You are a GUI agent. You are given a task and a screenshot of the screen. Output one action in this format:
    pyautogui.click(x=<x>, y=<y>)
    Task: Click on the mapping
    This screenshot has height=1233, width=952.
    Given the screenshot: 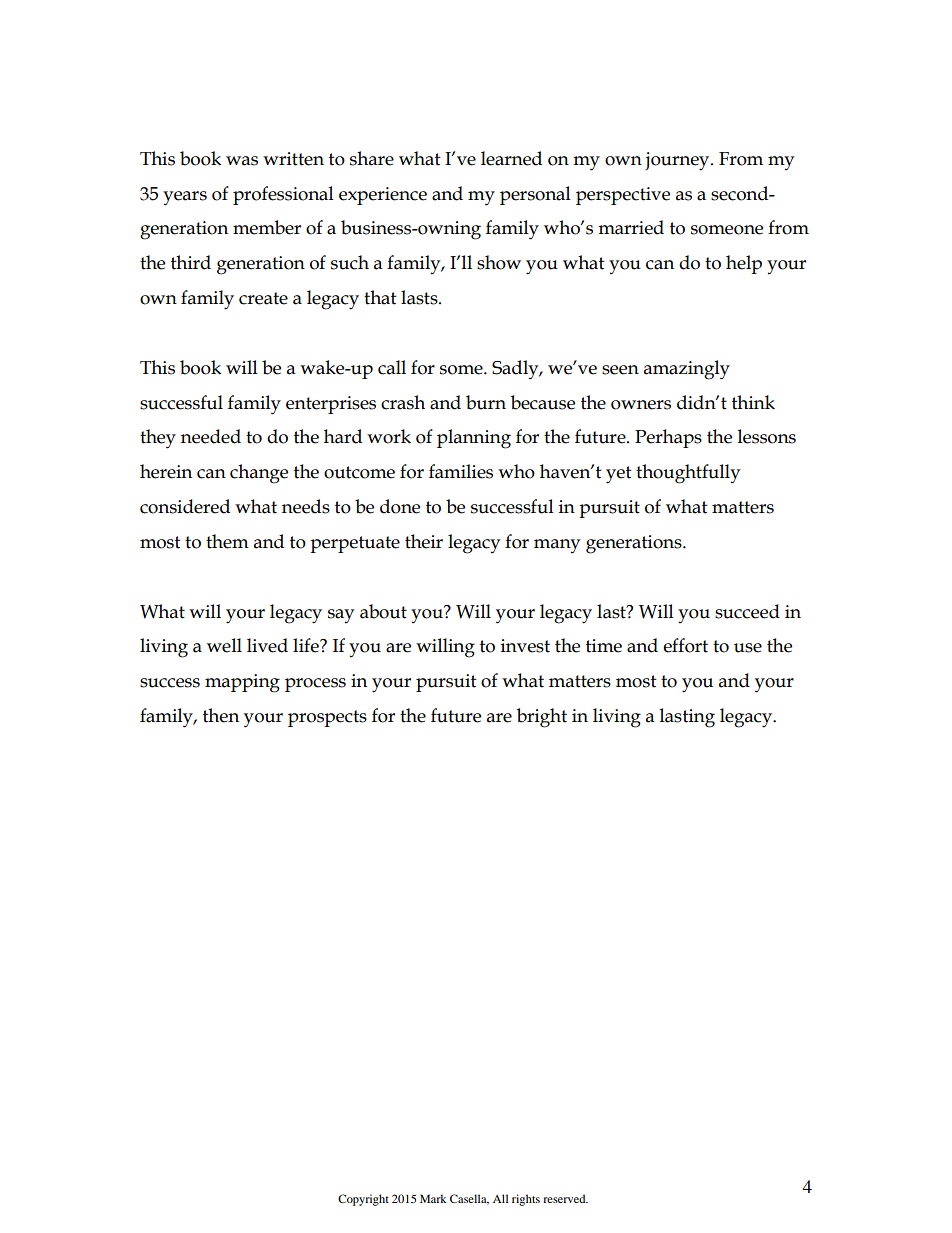 What is the action you would take?
    pyautogui.click(x=242, y=683)
